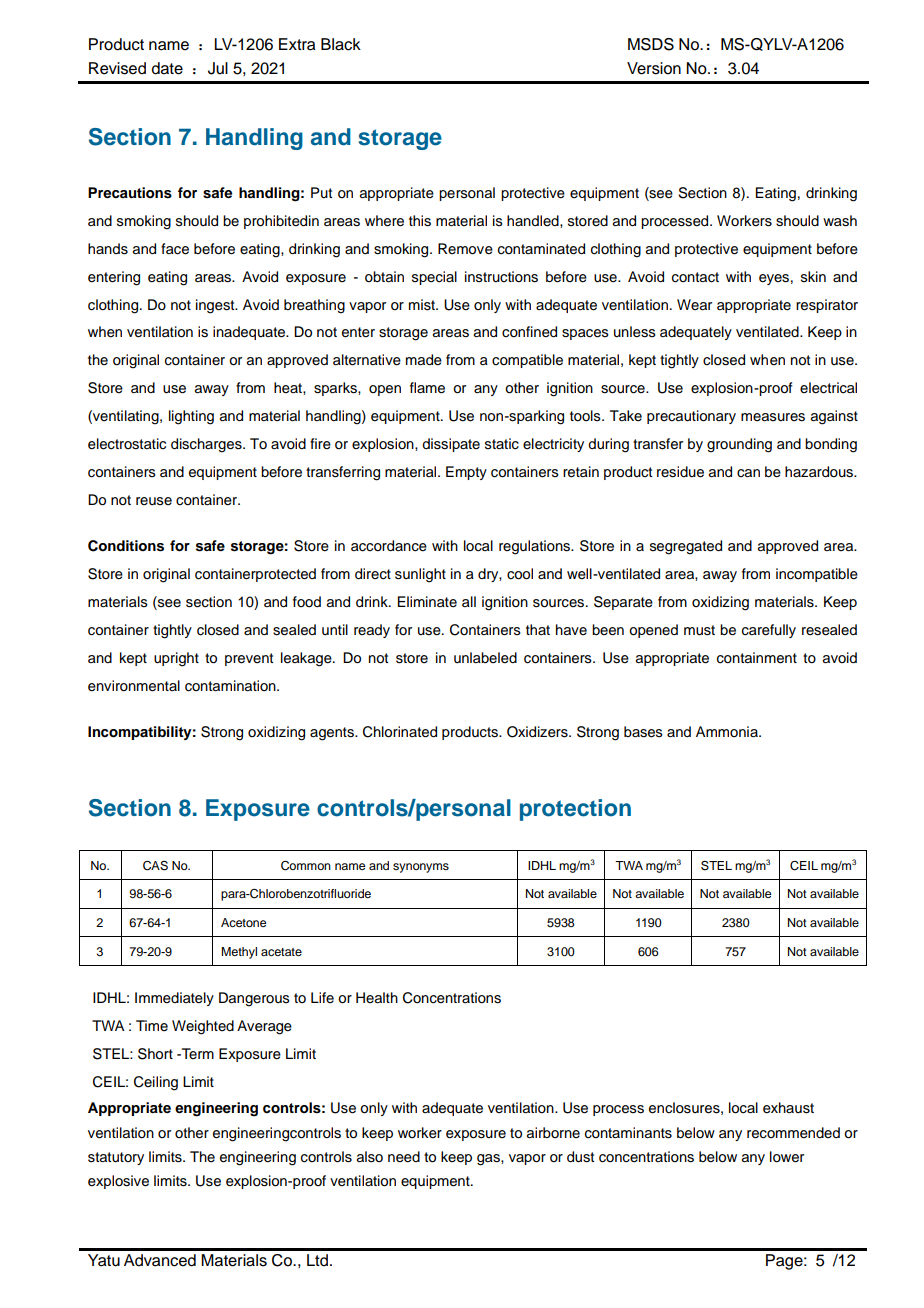 The image size is (924, 1308). Describe the element at coordinates (191, 417) in the page. I see `lighting` at that location.
